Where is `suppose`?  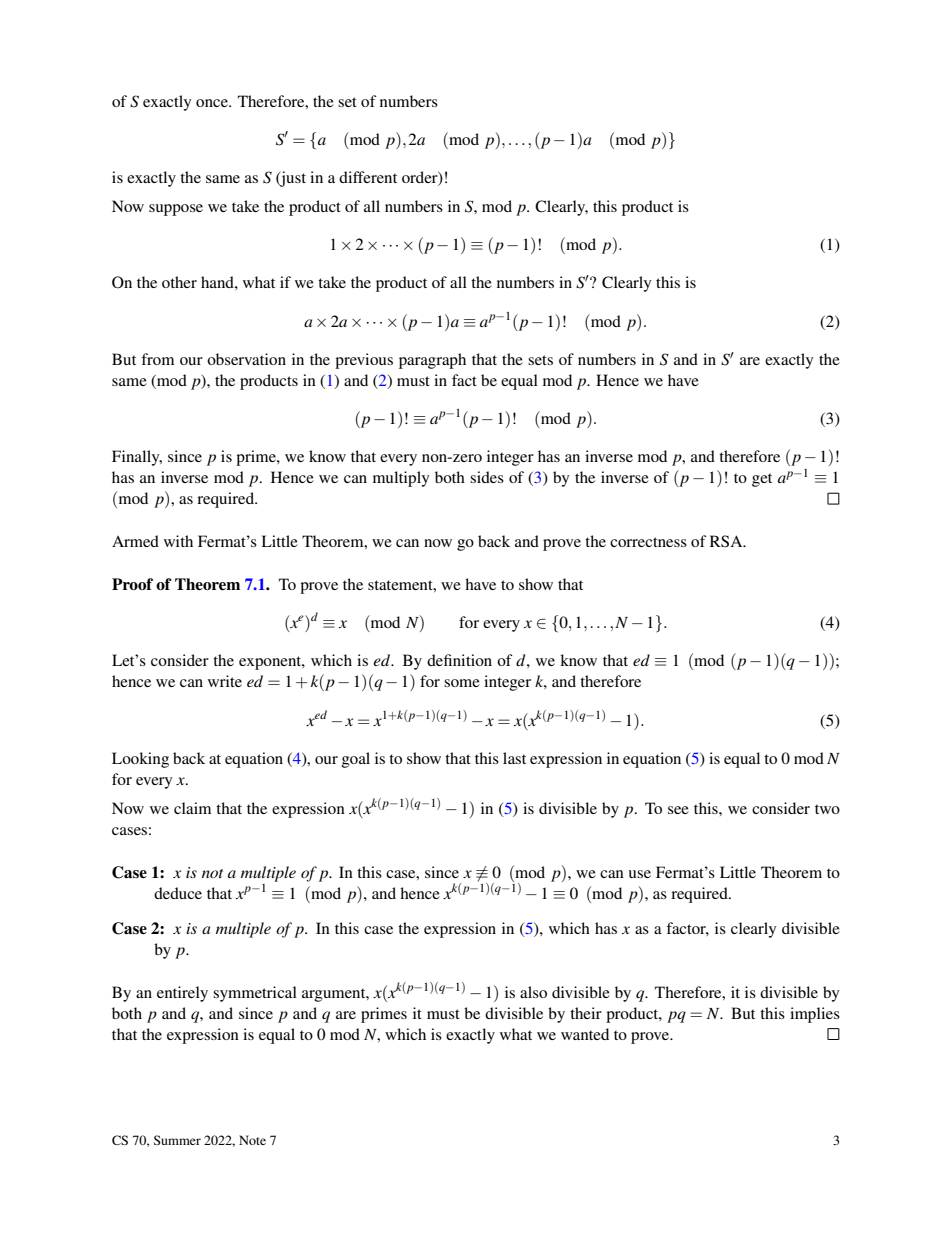
suppose is located at coordinates (176, 210).
